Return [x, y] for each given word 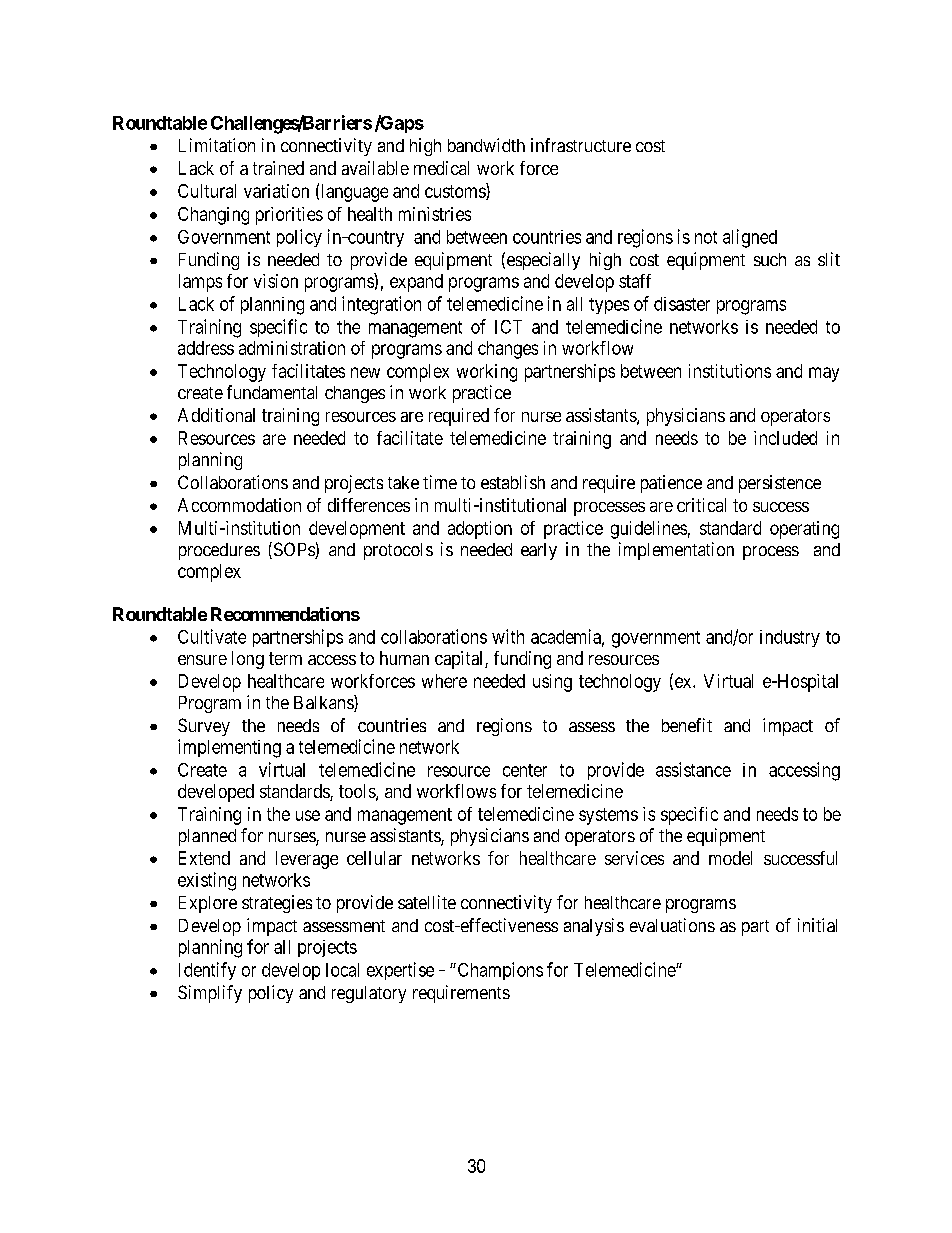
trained [278, 168]
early [539, 551]
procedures [219, 551]
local [342, 970]
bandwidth [486, 145]
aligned [750, 238]
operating [804, 530]
